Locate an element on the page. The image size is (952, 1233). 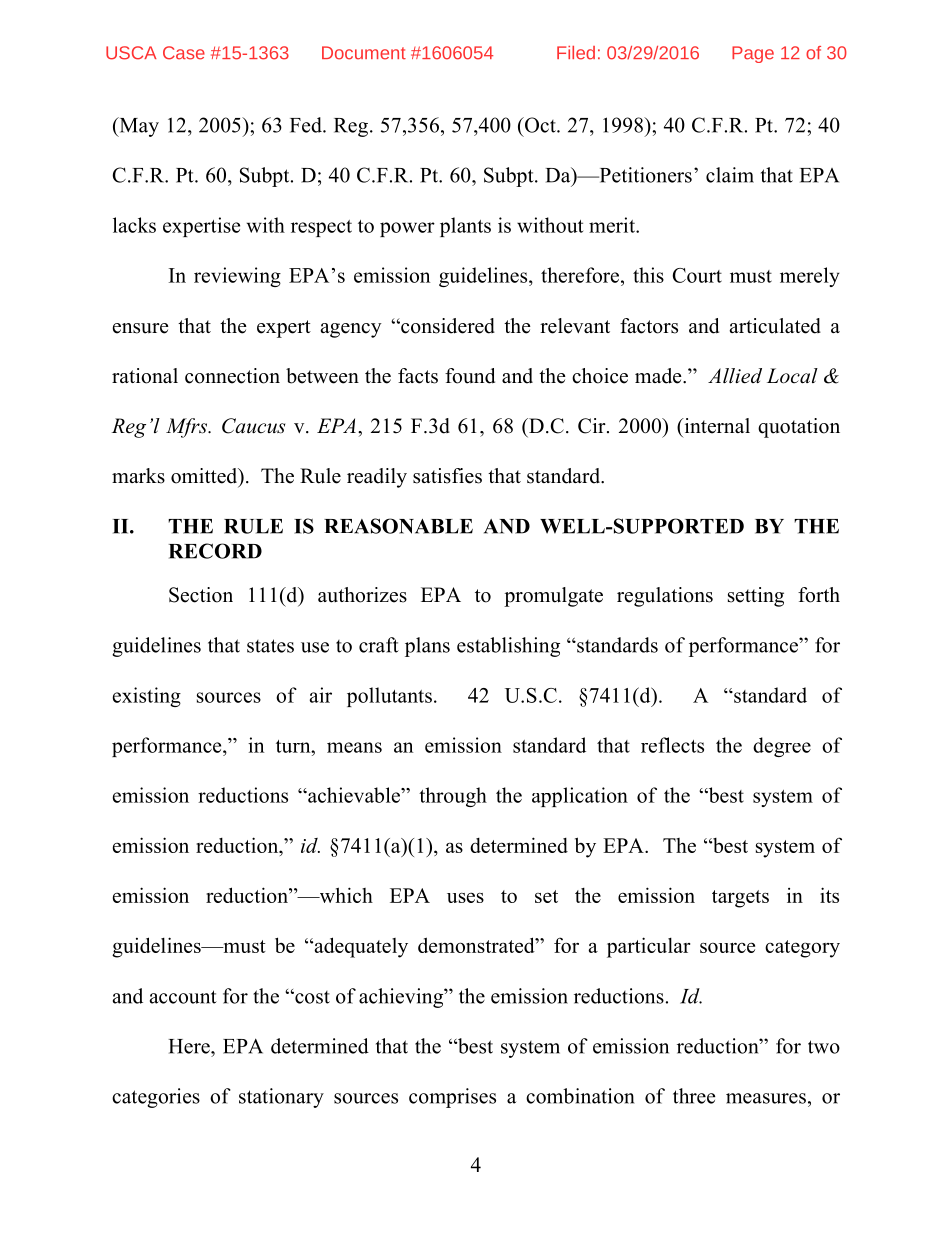
Section is located at coordinates (201, 595).
